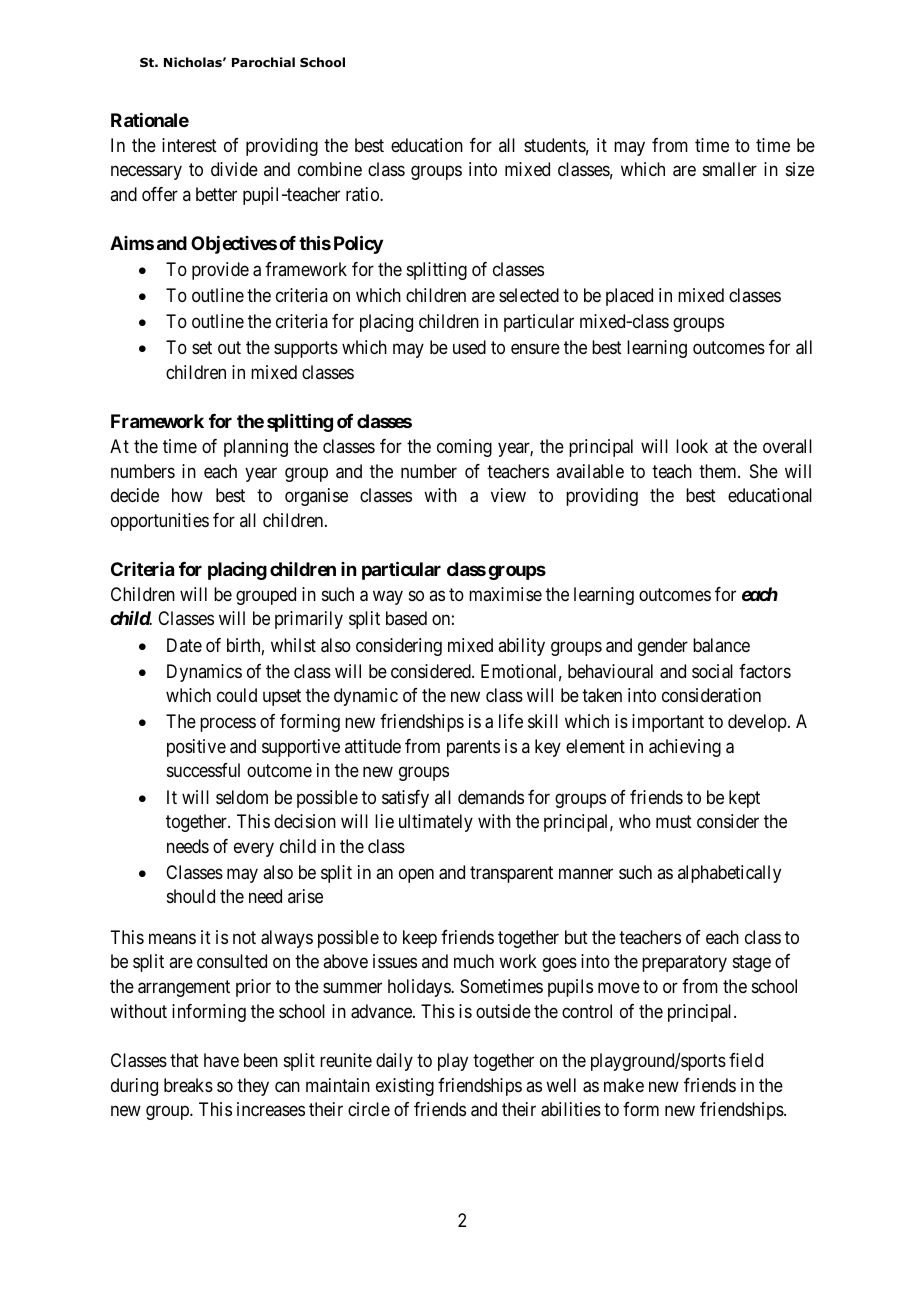  I want to click on existing, so click(405, 1087).
